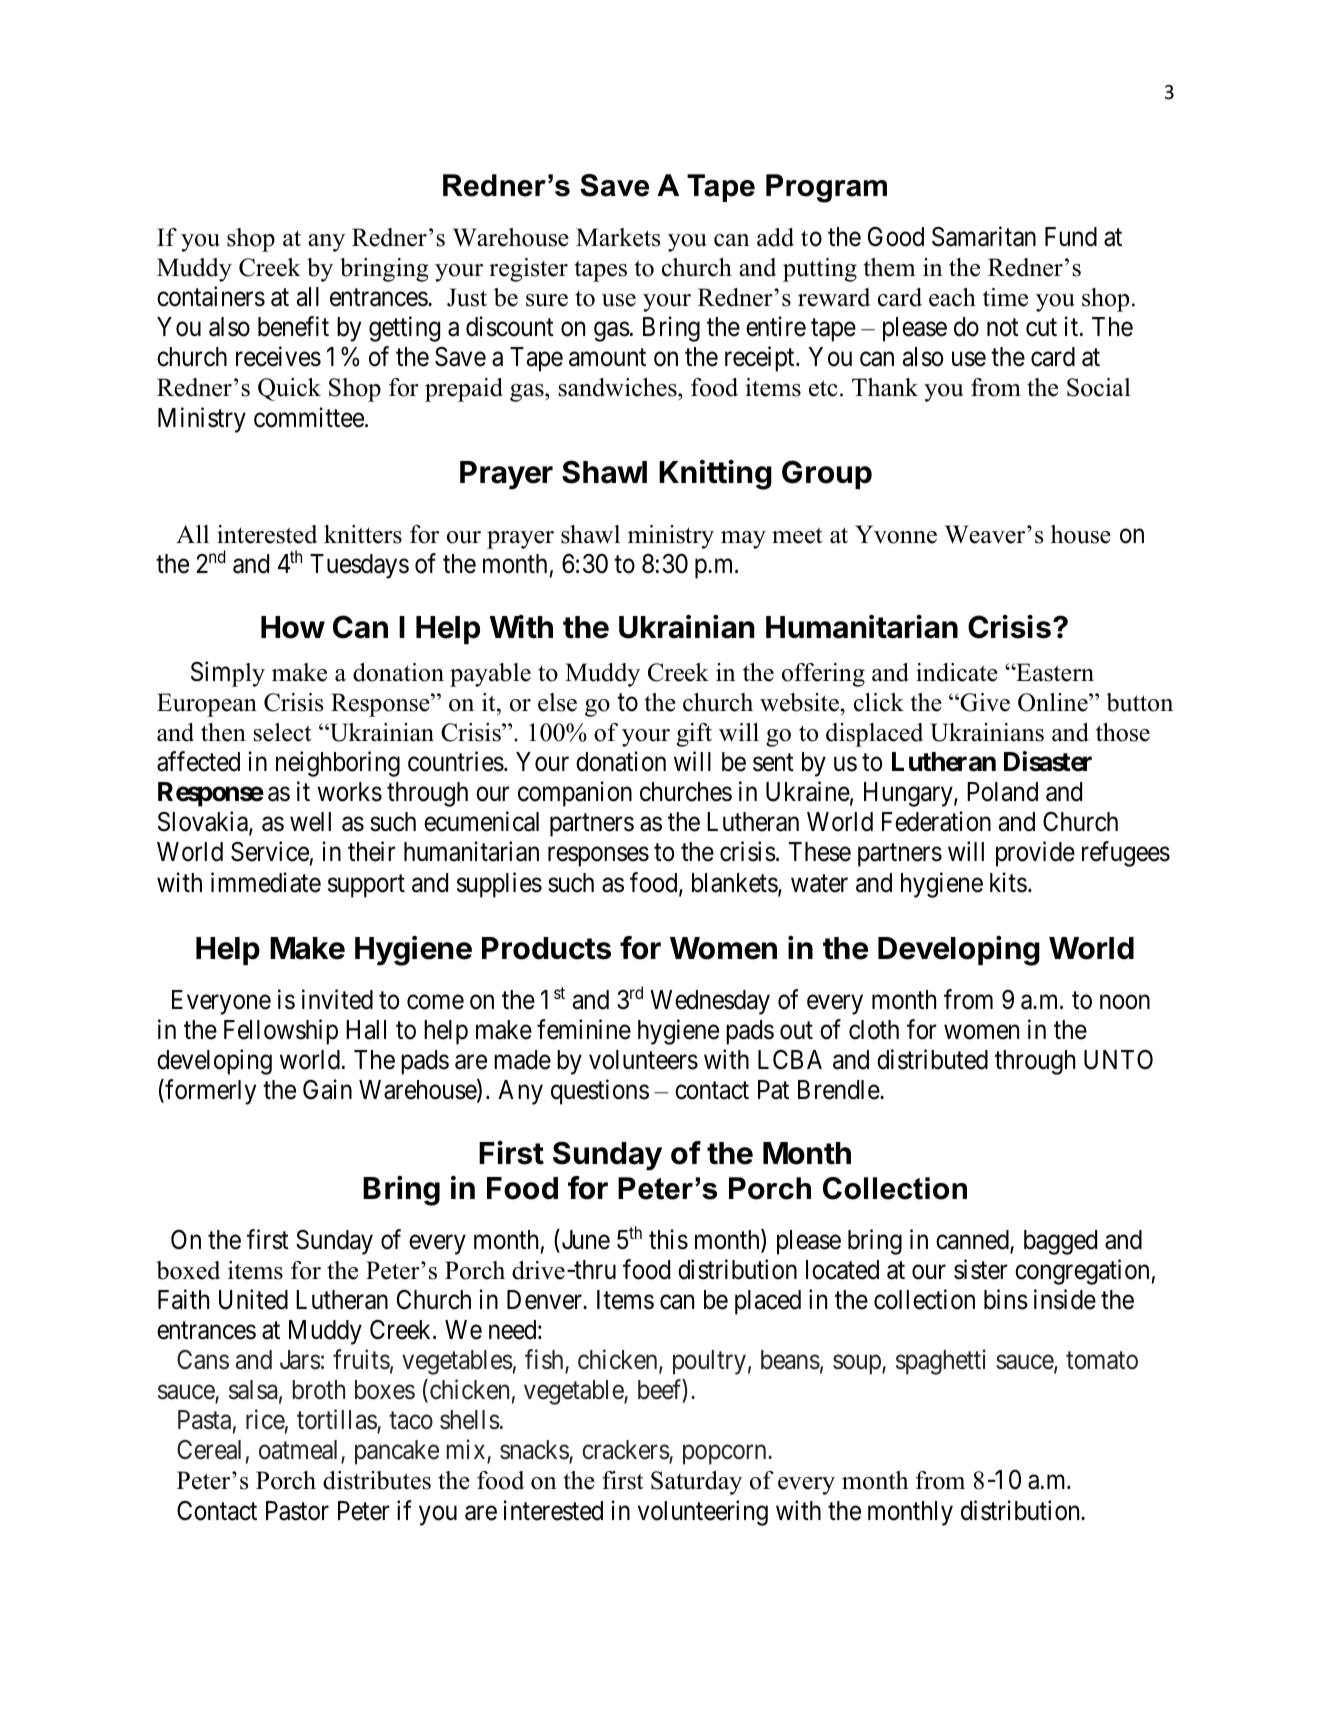 The width and height of the screenshot is (1331, 1722). What do you see at coordinates (293, 326) in the screenshot?
I see `benefit` at bounding box center [293, 326].
